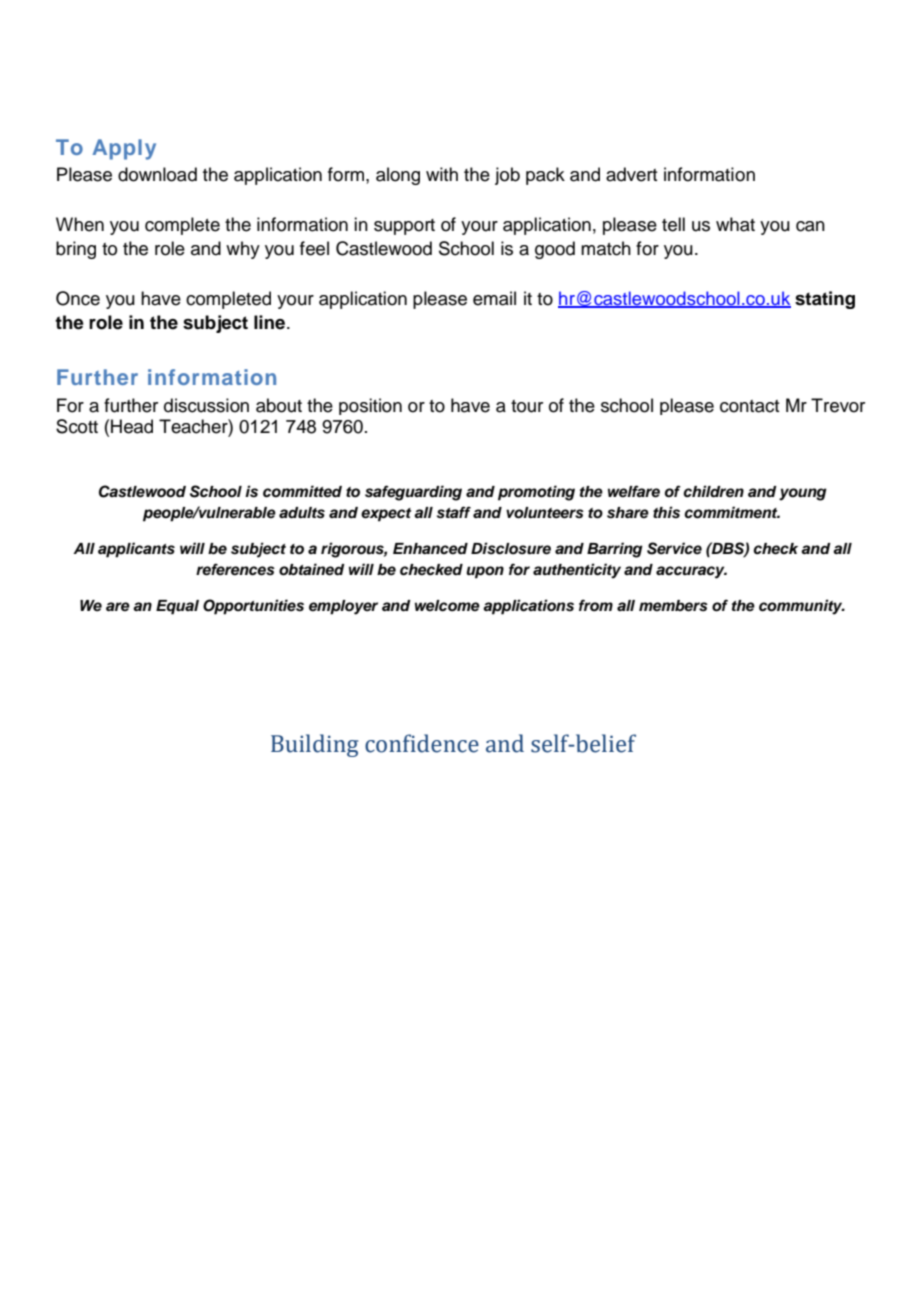  What do you see at coordinates (485, 572) in the page?
I see `upon` at bounding box center [485, 572].
